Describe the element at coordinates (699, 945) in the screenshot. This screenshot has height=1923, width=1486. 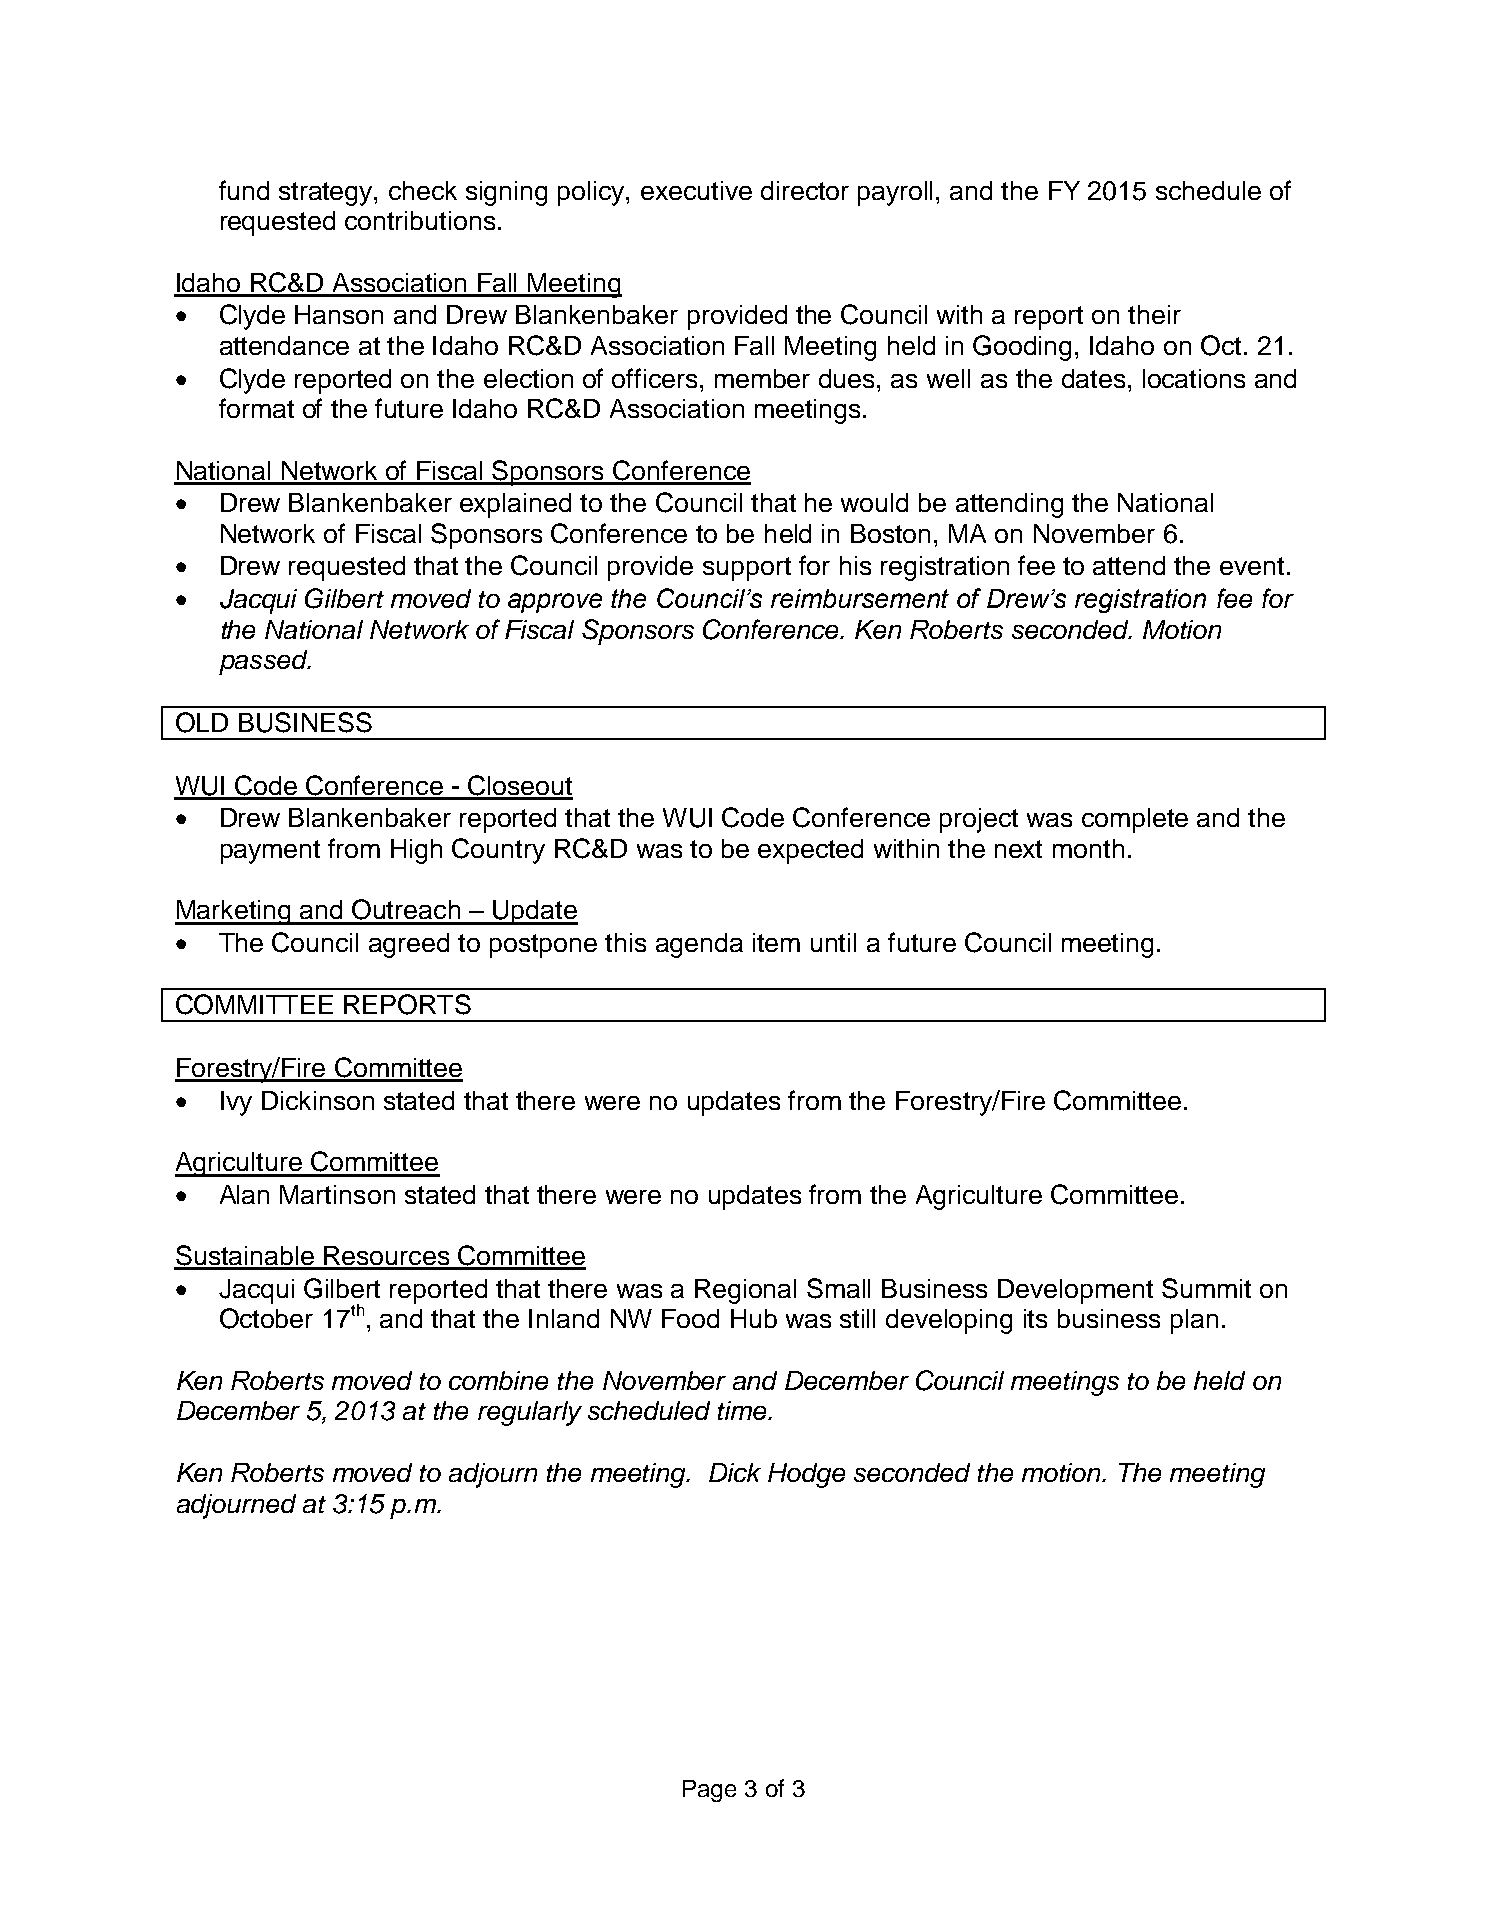
I see `agenda` at that location.
